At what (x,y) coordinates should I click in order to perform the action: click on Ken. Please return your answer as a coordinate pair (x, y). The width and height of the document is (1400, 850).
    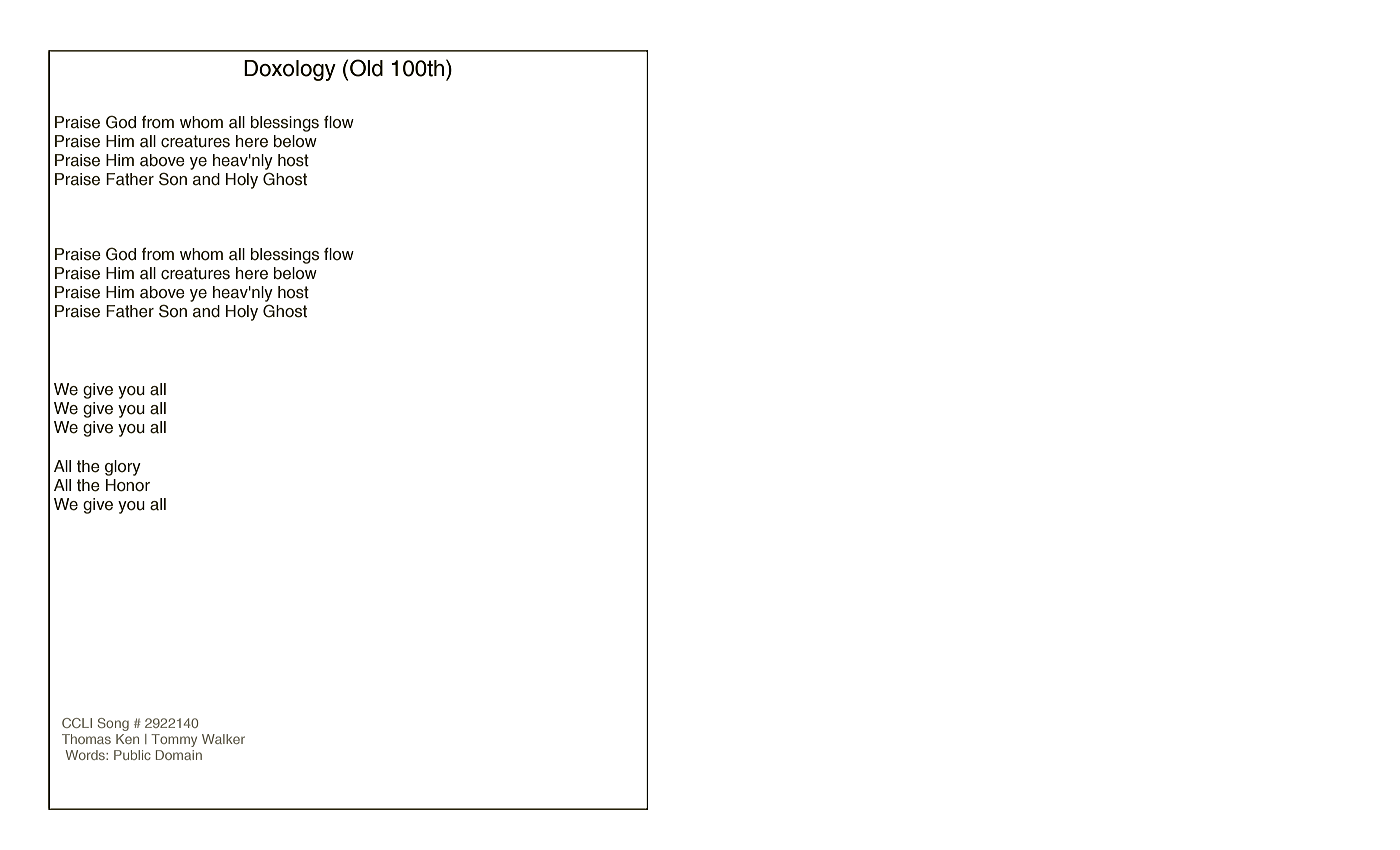
    Looking at the image, I should click on (127, 739).
